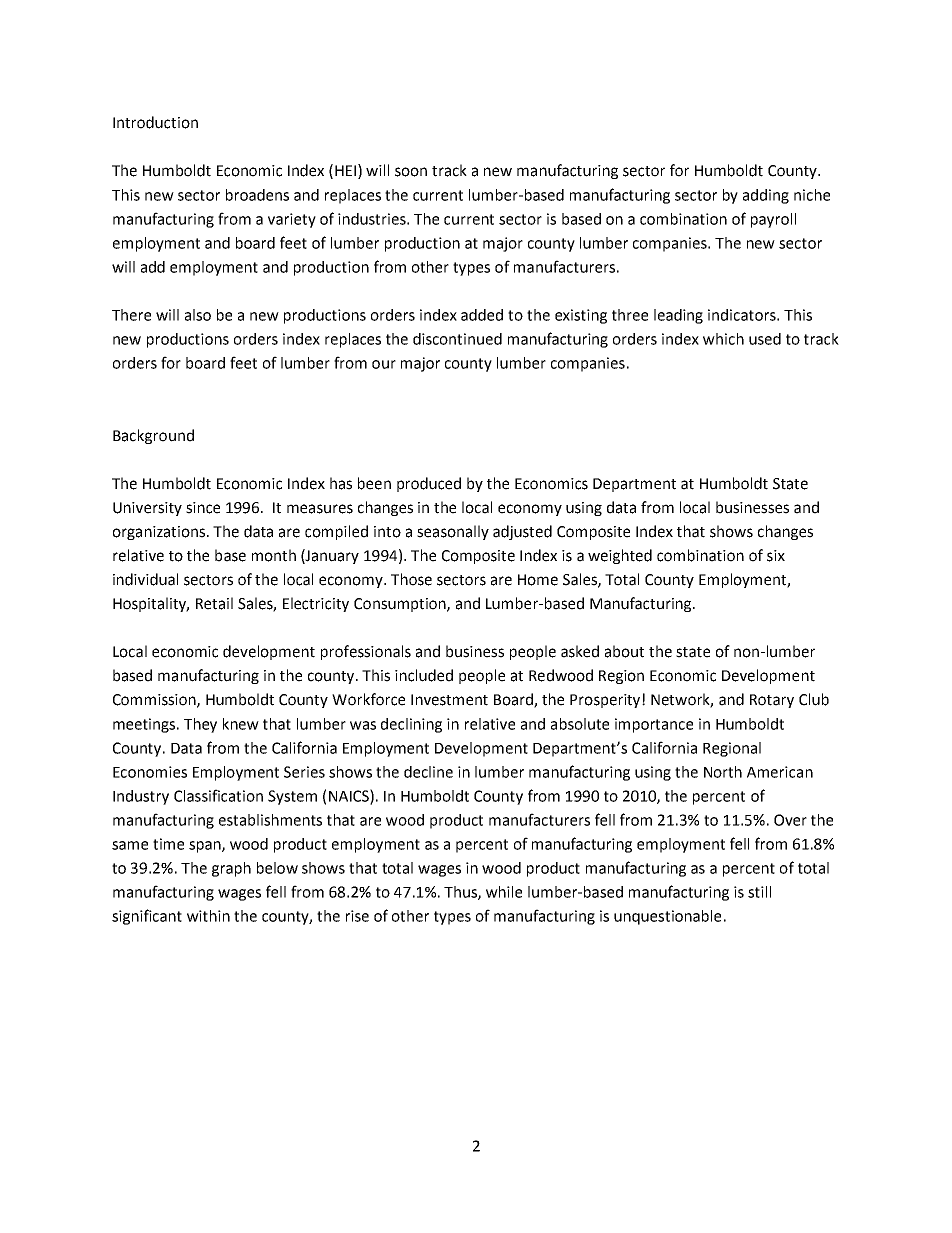 The height and width of the screenshot is (1233, 952). I want to click on Investment, so click(449, 700).
